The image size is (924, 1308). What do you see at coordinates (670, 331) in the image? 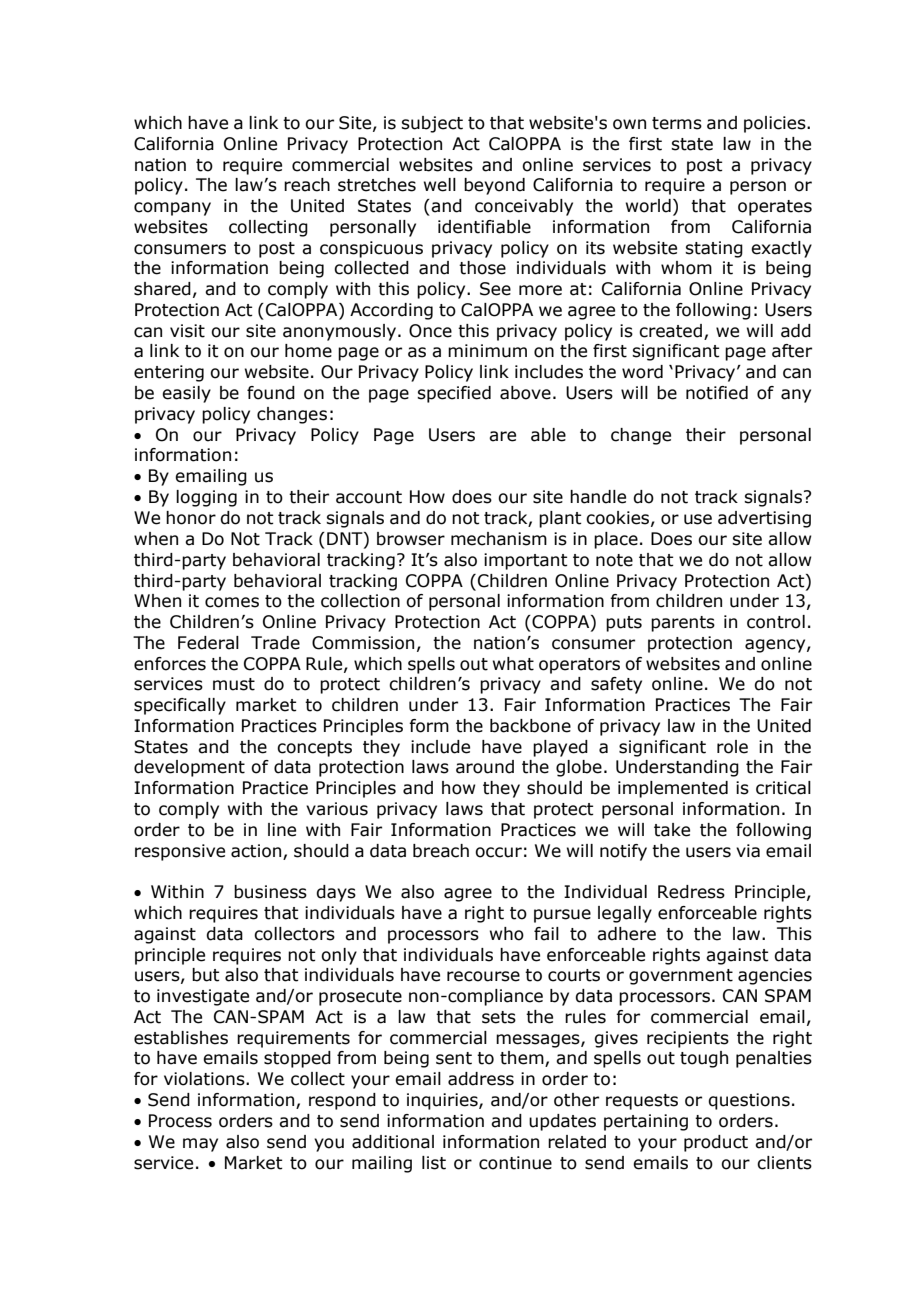
I see `created` at bounding box center [670, 331].
